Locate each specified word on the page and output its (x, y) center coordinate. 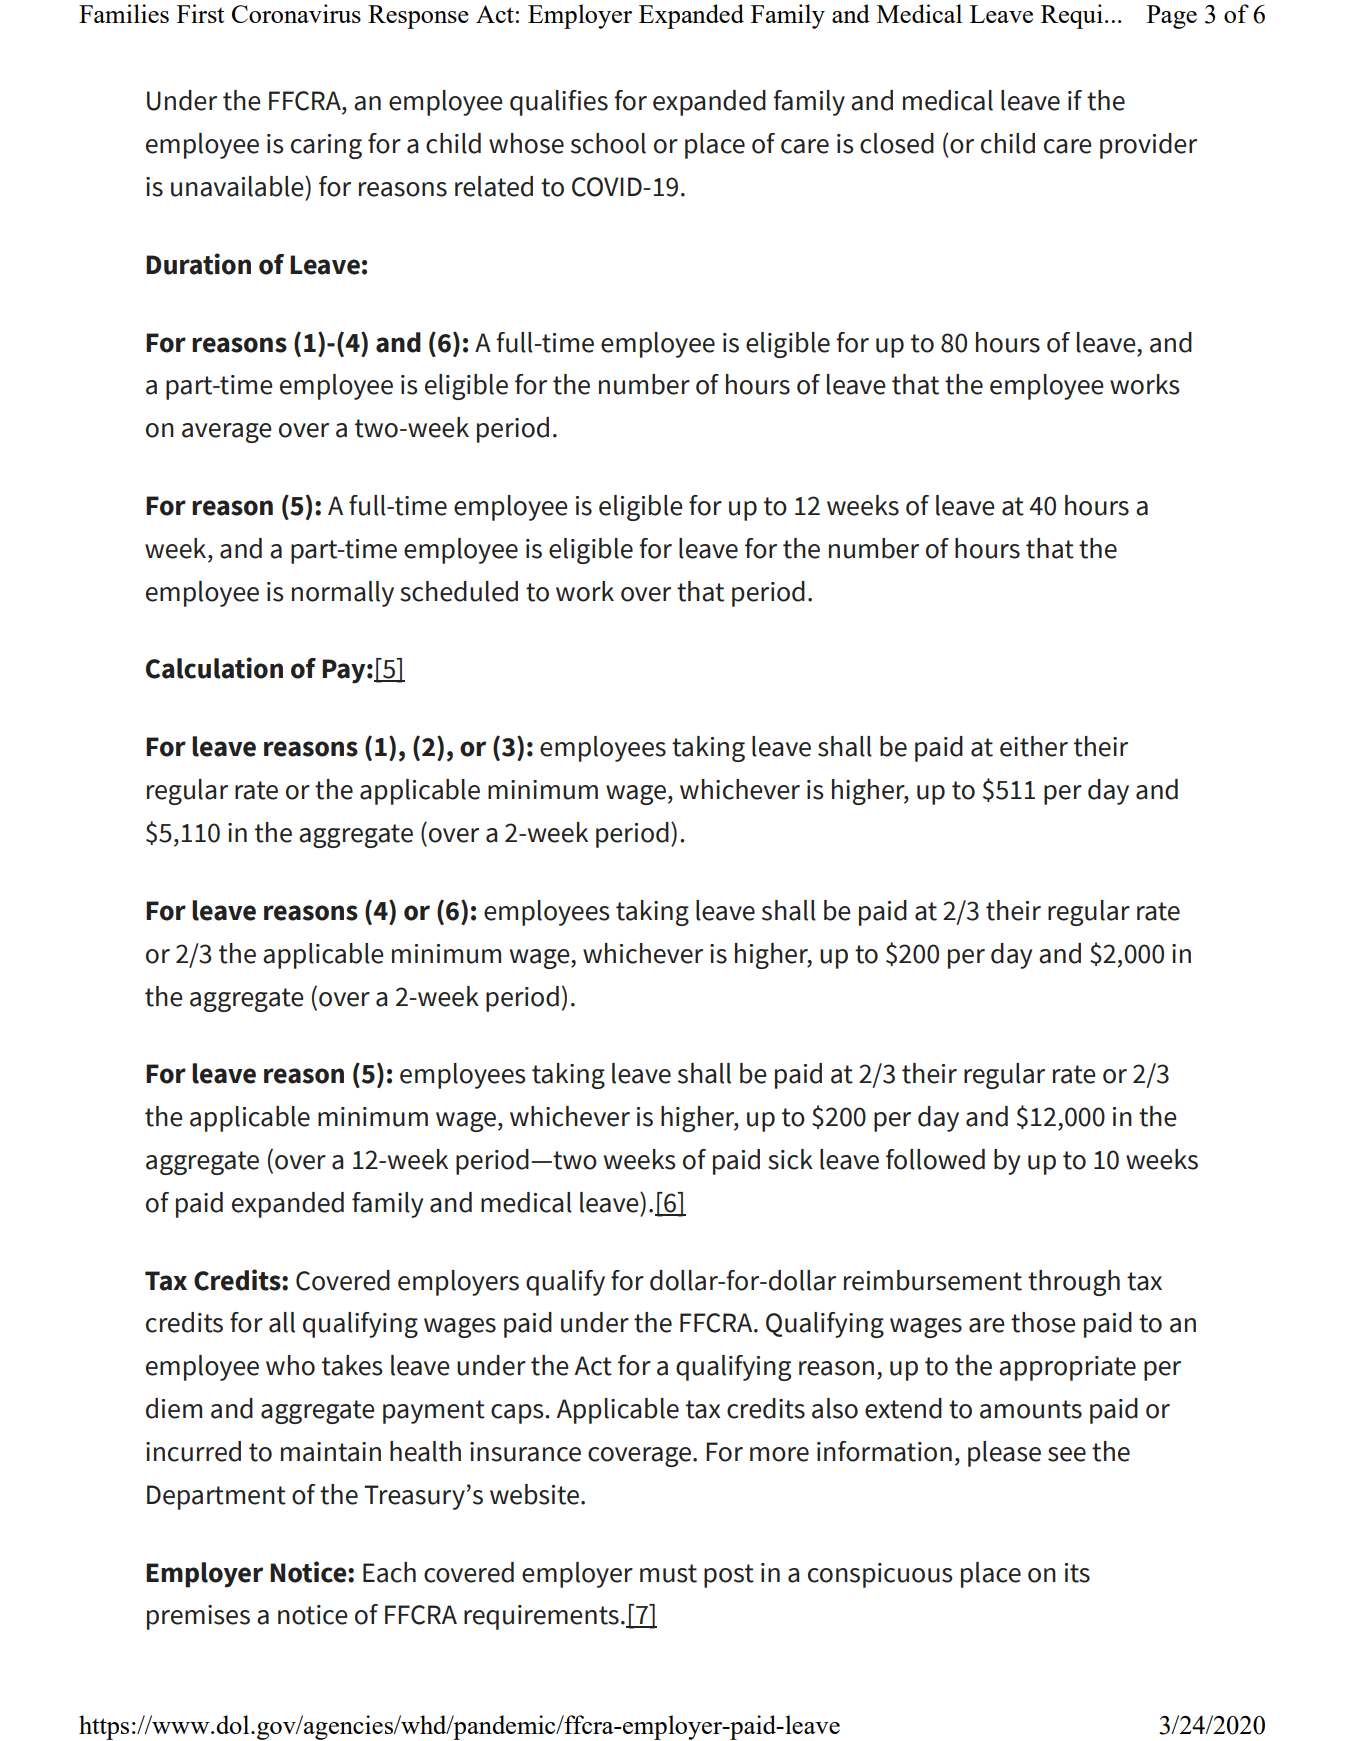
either (1034, 746)
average (227, 433)
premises (198, 1617)
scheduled (459, 591)
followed (935, 1159)
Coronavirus (296, 13)
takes (352, 1365)
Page (1172, 17)
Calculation (214, 668)
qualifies (559, 103)
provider (1148, 146)
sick (790, 1159)
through (1074, 1283)
